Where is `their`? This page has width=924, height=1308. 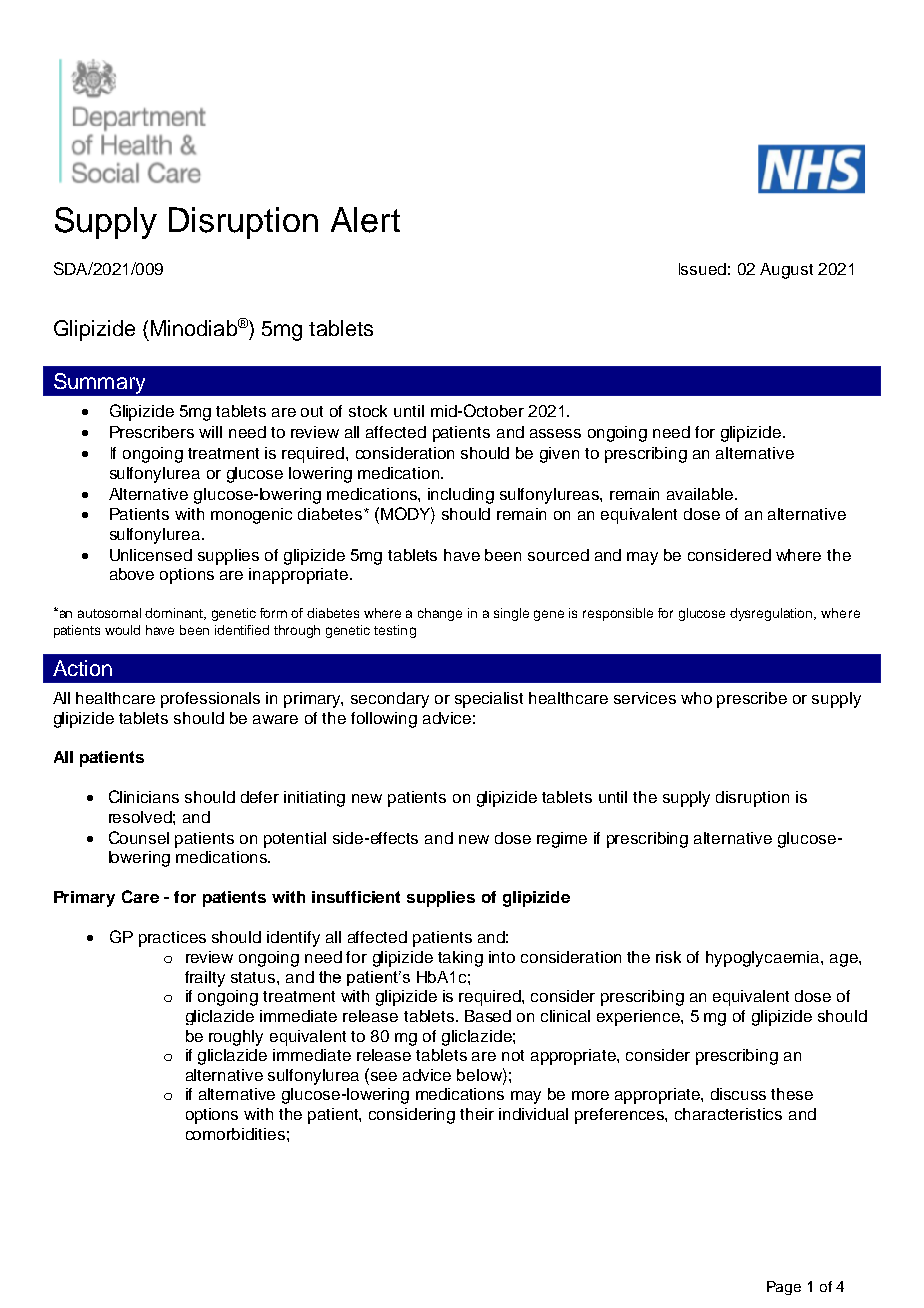 their is located at coordinates (477, 1114).
